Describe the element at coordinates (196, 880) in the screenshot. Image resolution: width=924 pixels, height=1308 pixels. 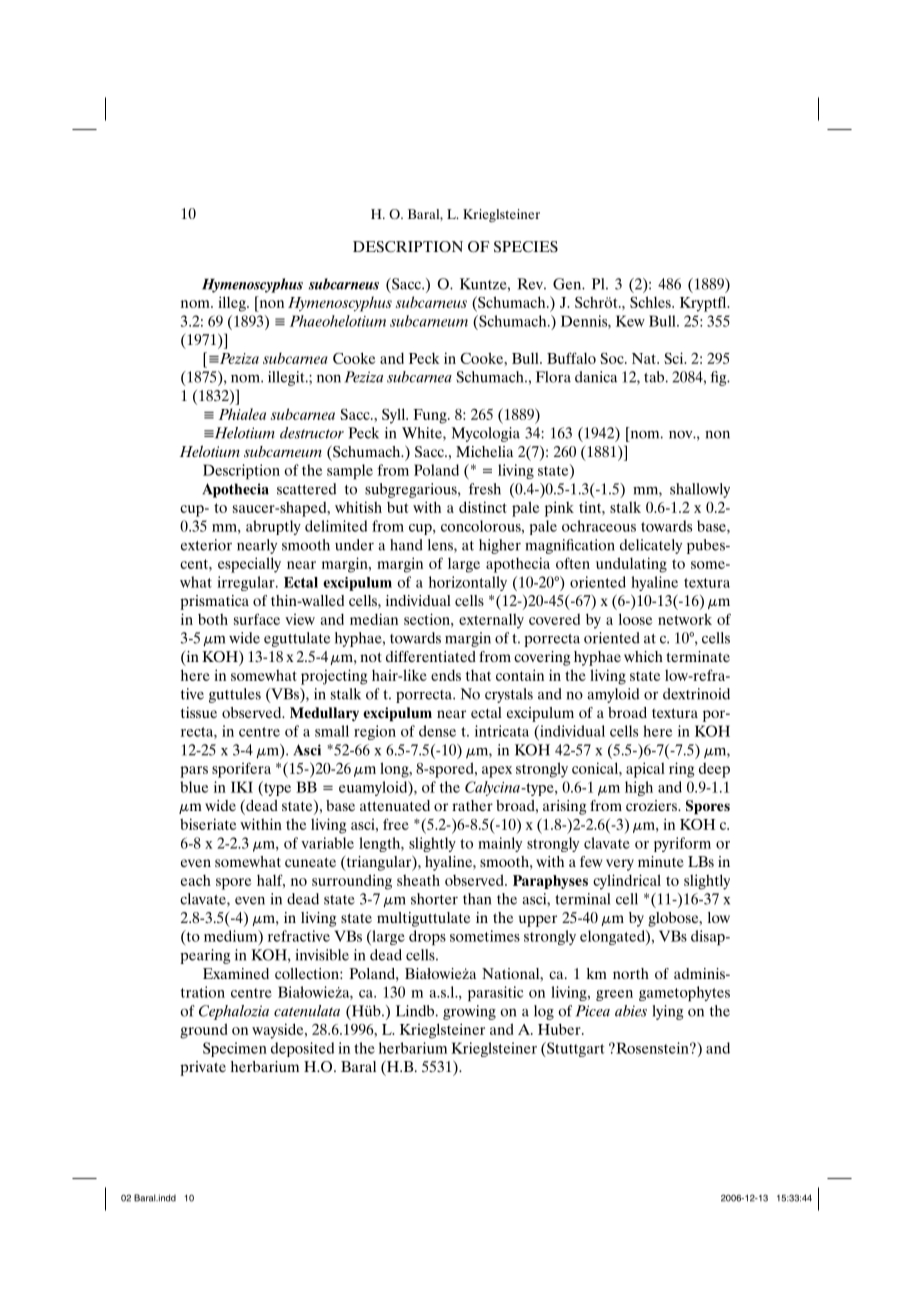
I see `each` at that location.
